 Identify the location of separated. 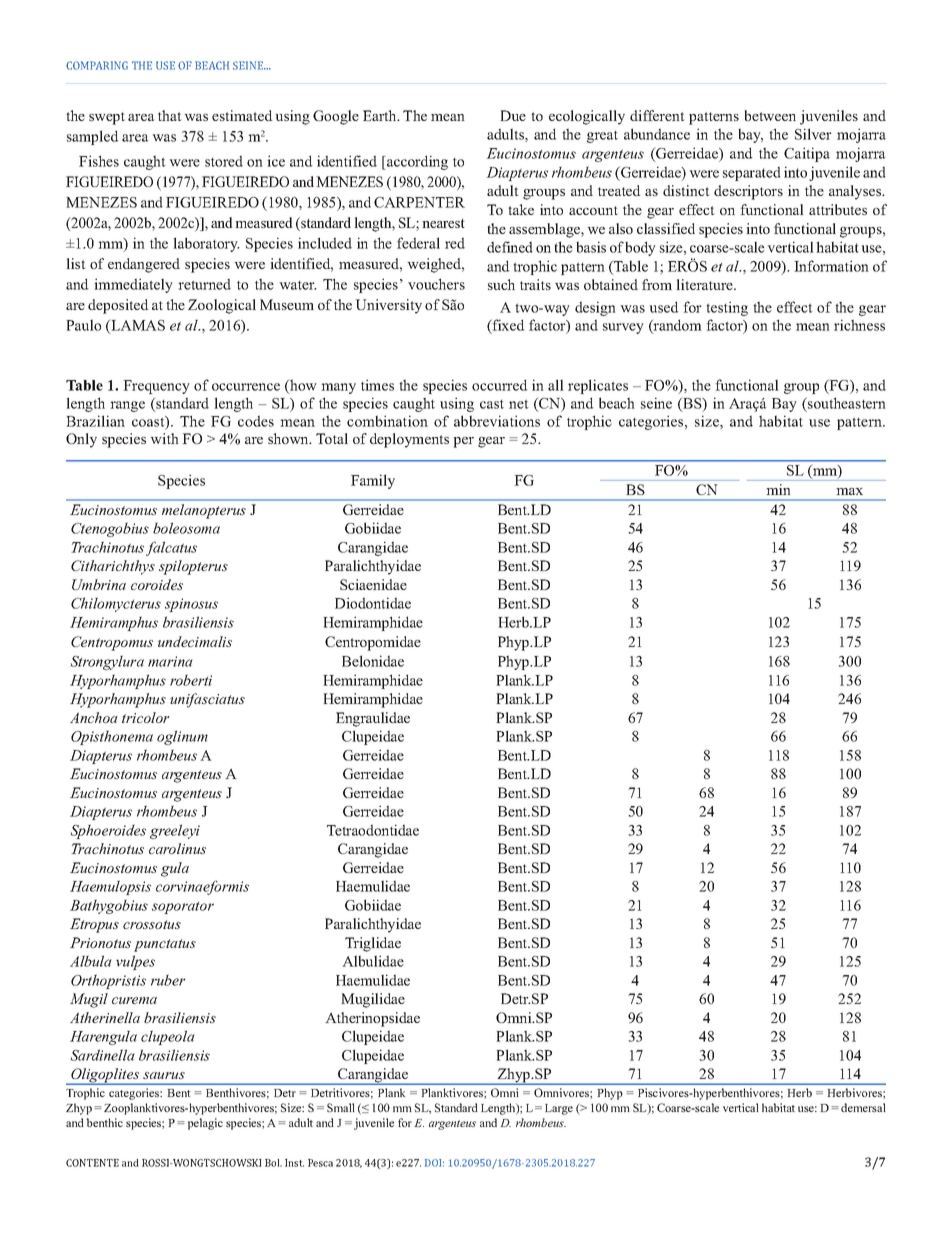
(752, 173).
